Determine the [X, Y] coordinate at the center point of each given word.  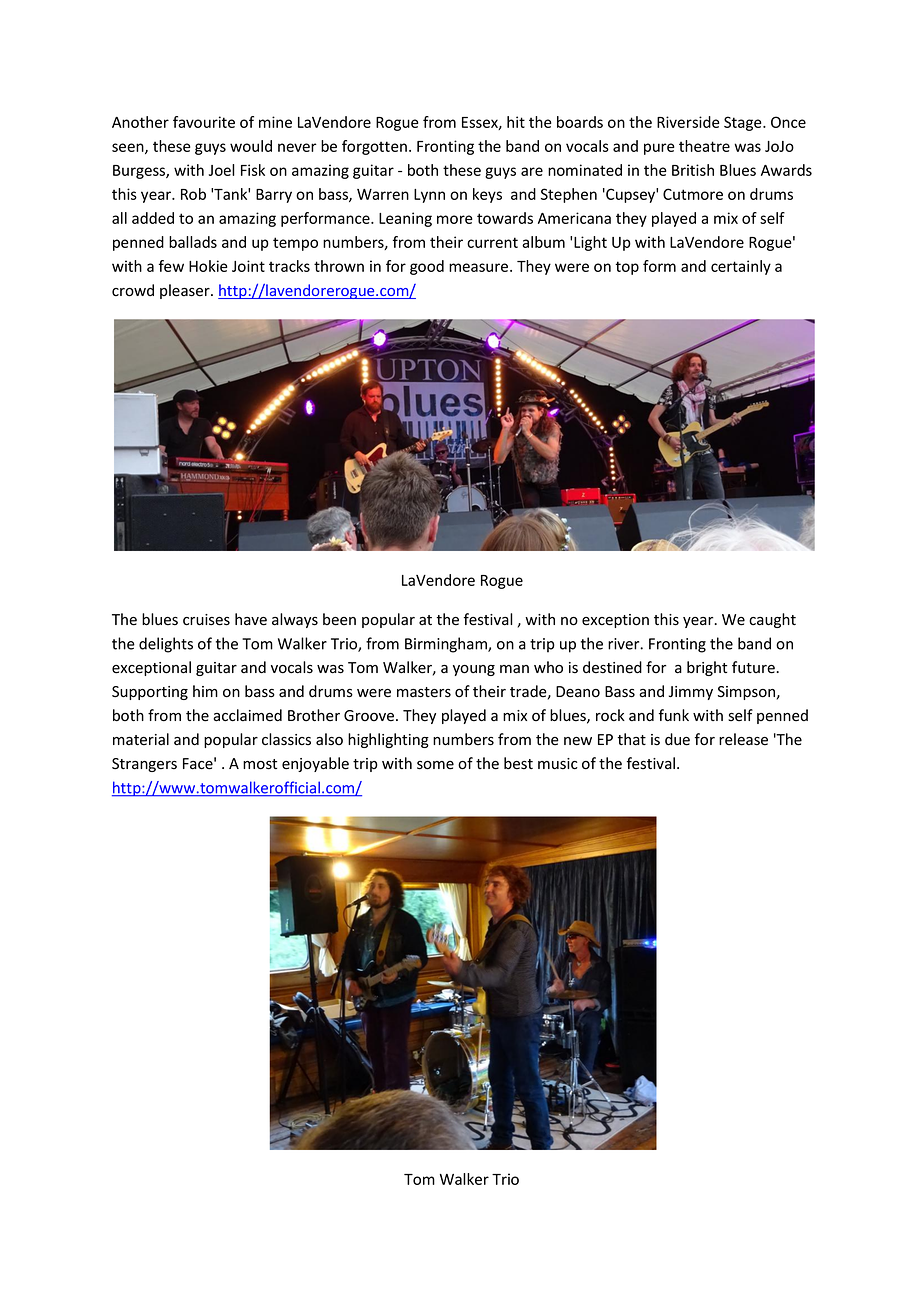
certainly [741, 267]
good [427, 267]
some [435, 765]
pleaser [186, 291]
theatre [704, 146]
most [260, 764]
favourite [204, 122]
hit [516, 122]
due [677, 739]
